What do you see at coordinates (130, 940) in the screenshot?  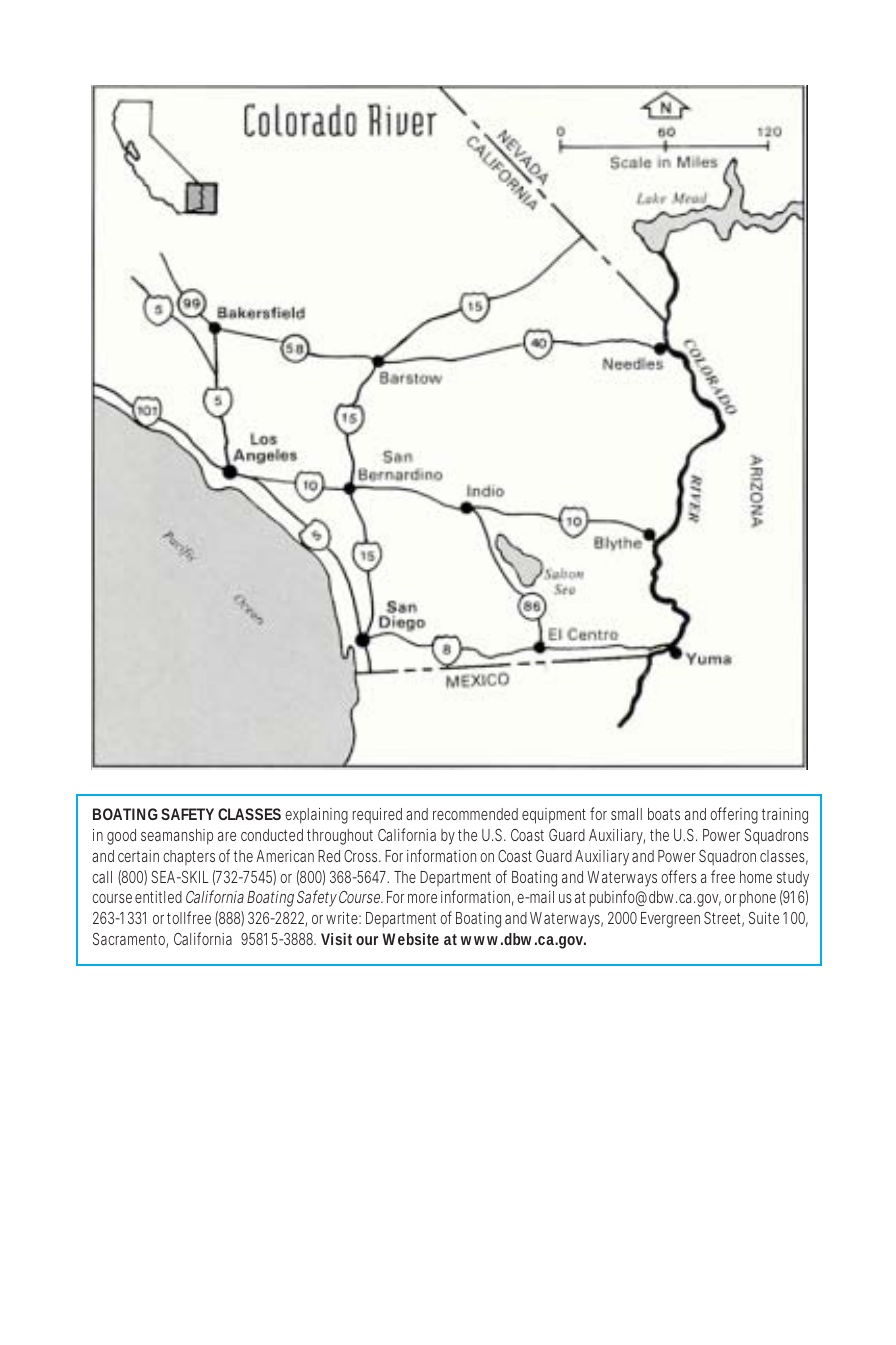 I see `Sacramento` at bounding box center [130, 940].
